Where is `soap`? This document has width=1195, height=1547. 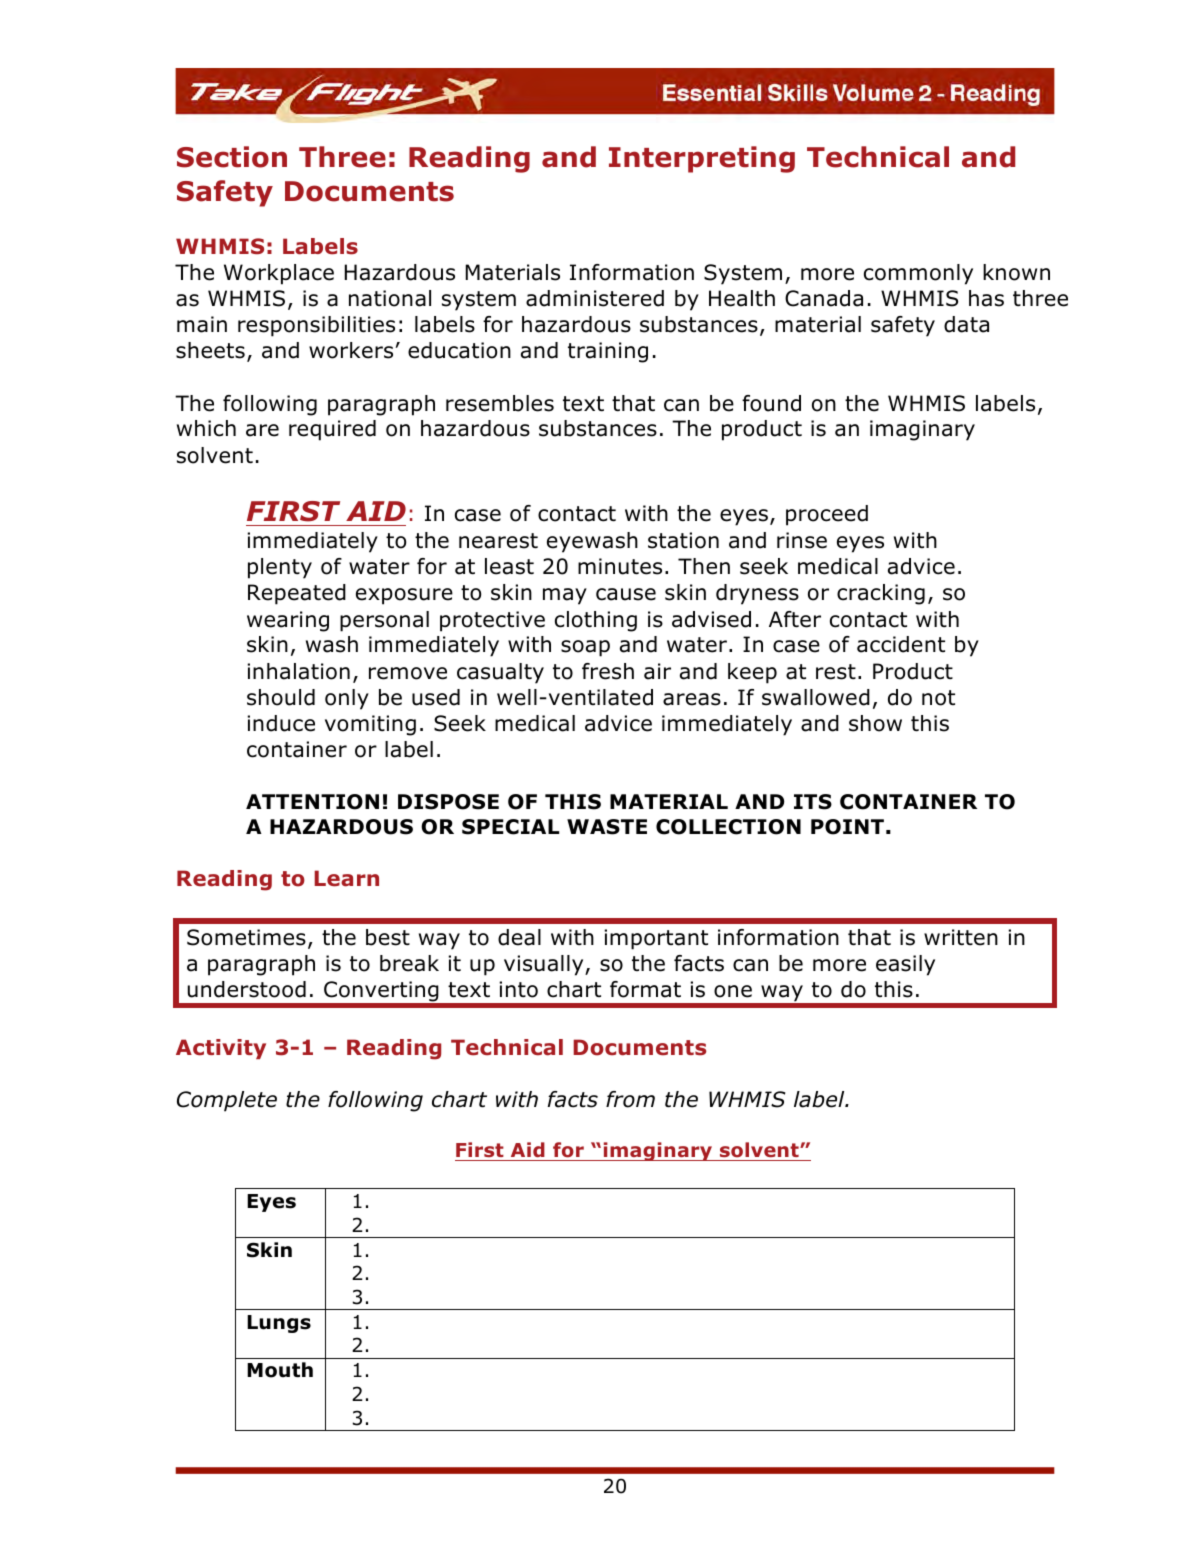
soap is located at coordinates (585, 648).
